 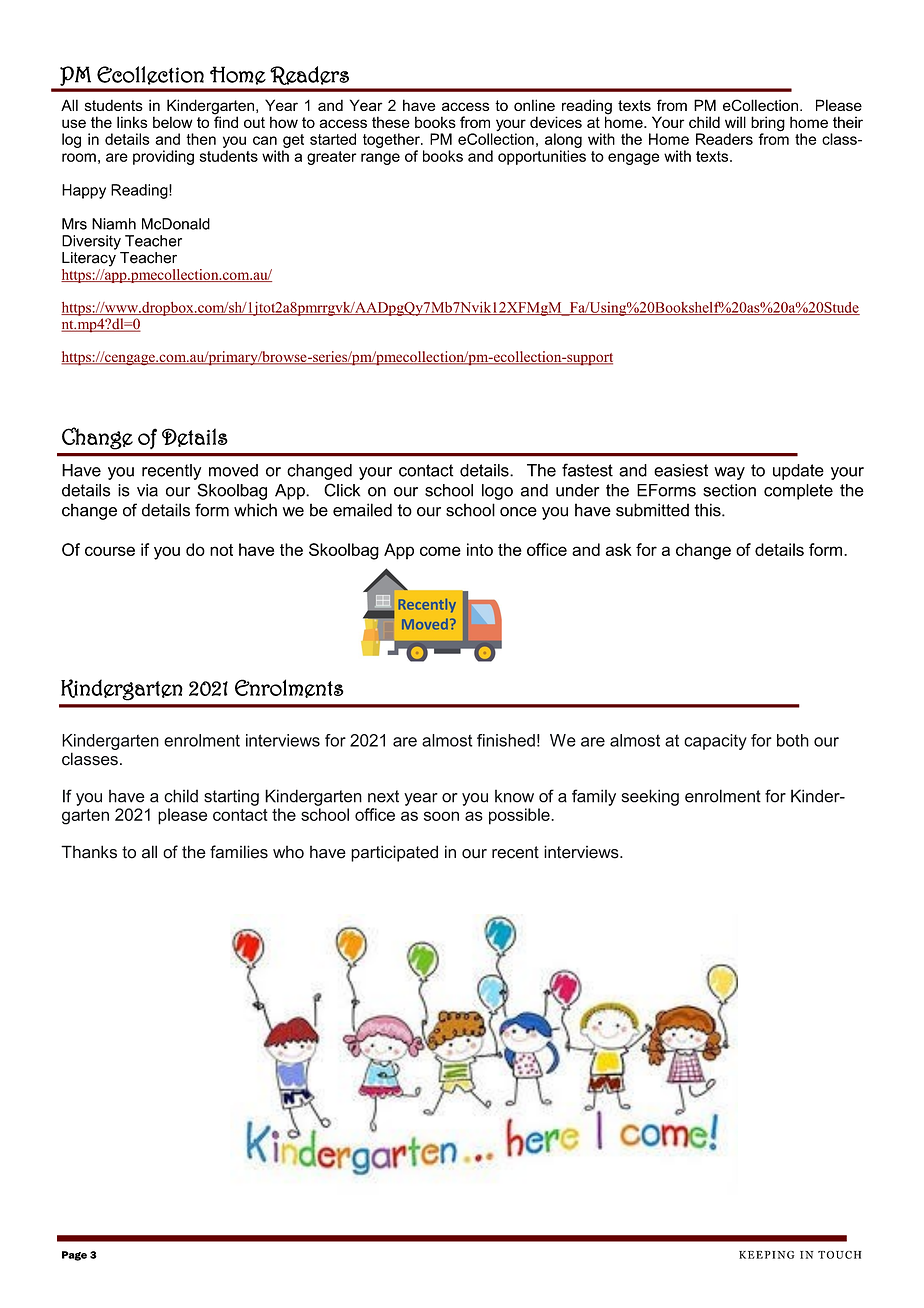 I want to click on finished, so click(x=506, y=740).
